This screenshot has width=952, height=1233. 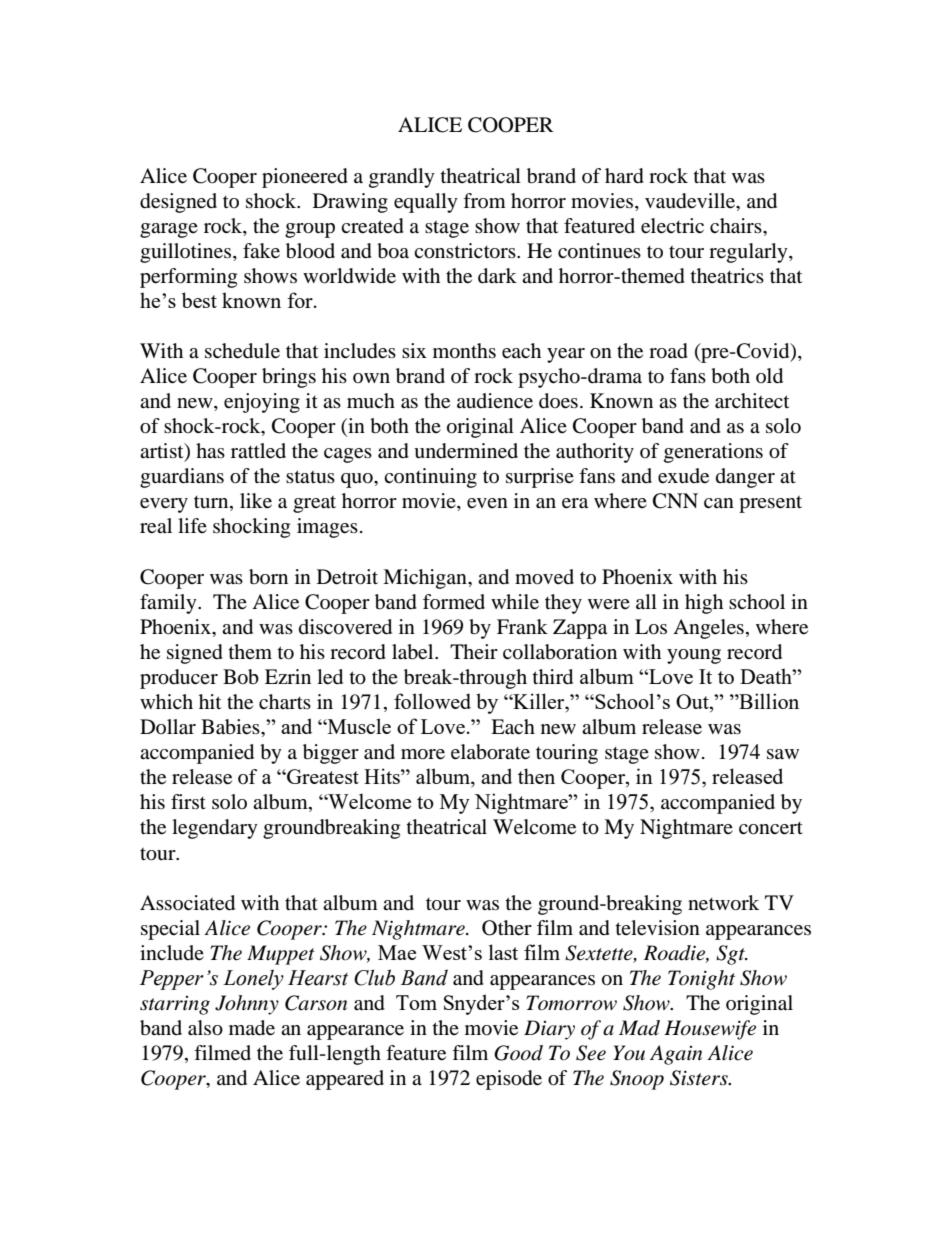 I want to click on from, so click(x=484, y=200).
